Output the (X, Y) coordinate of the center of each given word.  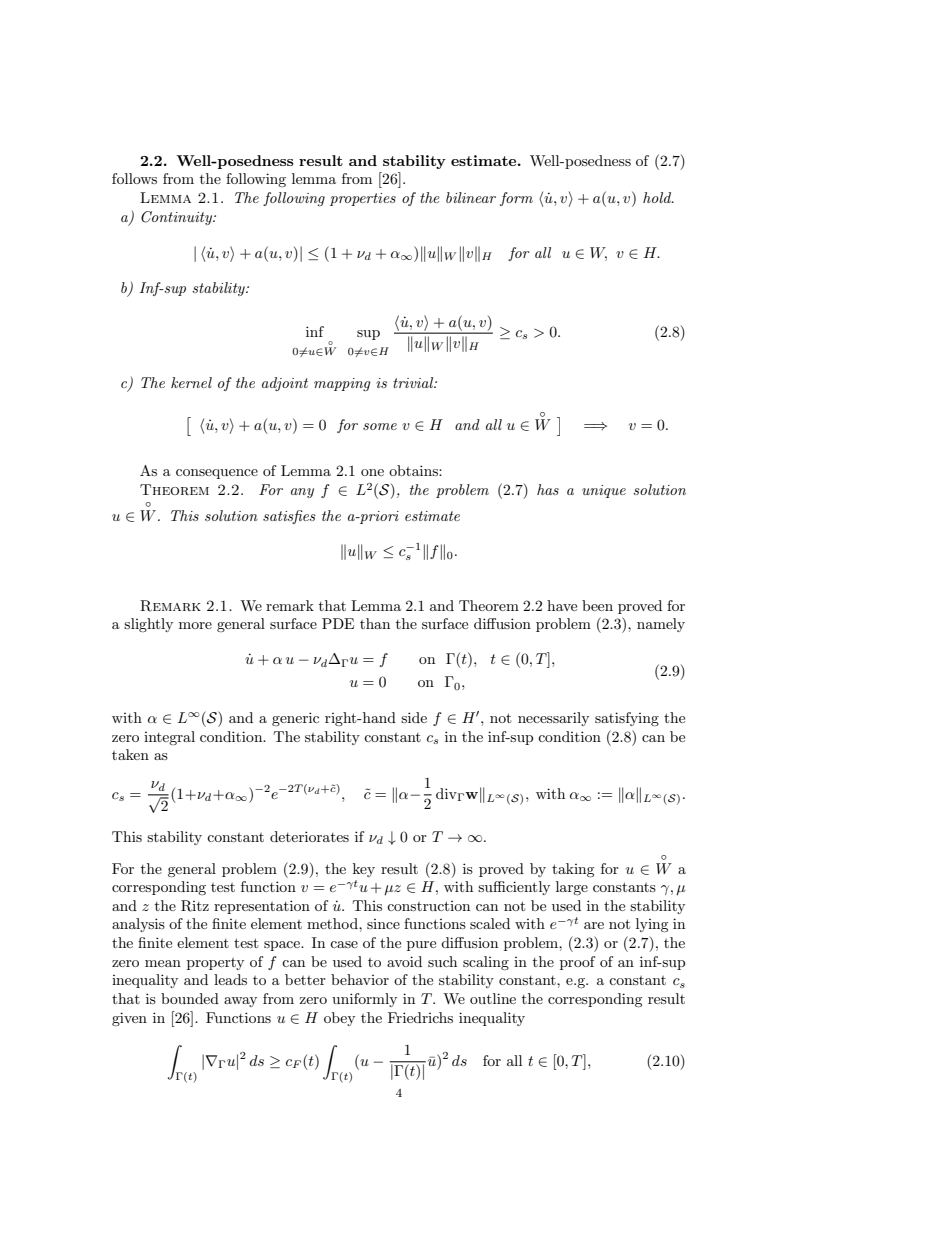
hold (658, 197)
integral (169, 738)
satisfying (627, 719)
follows (134, 178)
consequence (217, 474)
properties (363, 199)
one (372, 472)
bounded (190, 998)
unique (604, 491)
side (414, 717)
